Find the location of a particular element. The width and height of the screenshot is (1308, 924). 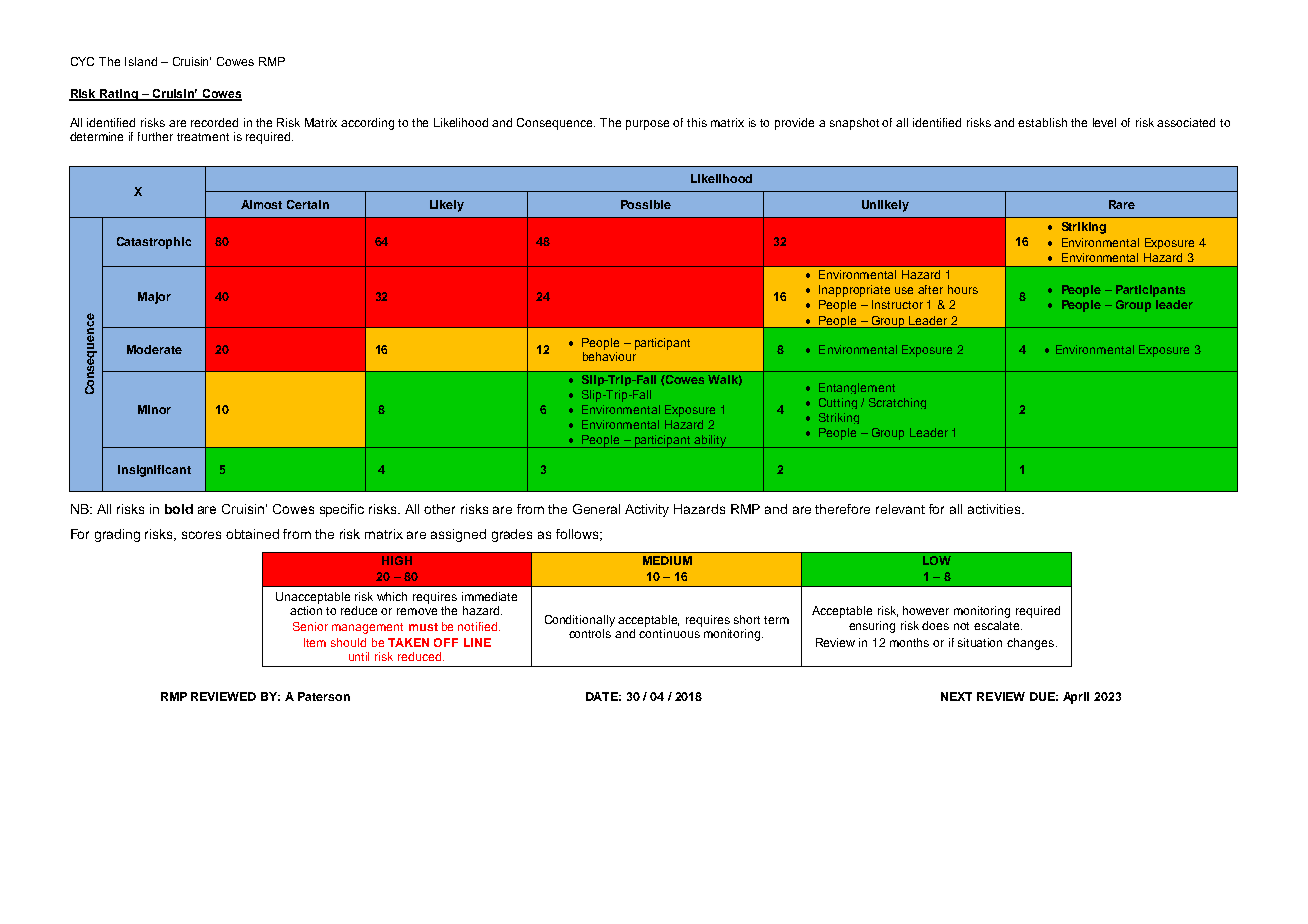

Island is located at coordinates (141, 61).
